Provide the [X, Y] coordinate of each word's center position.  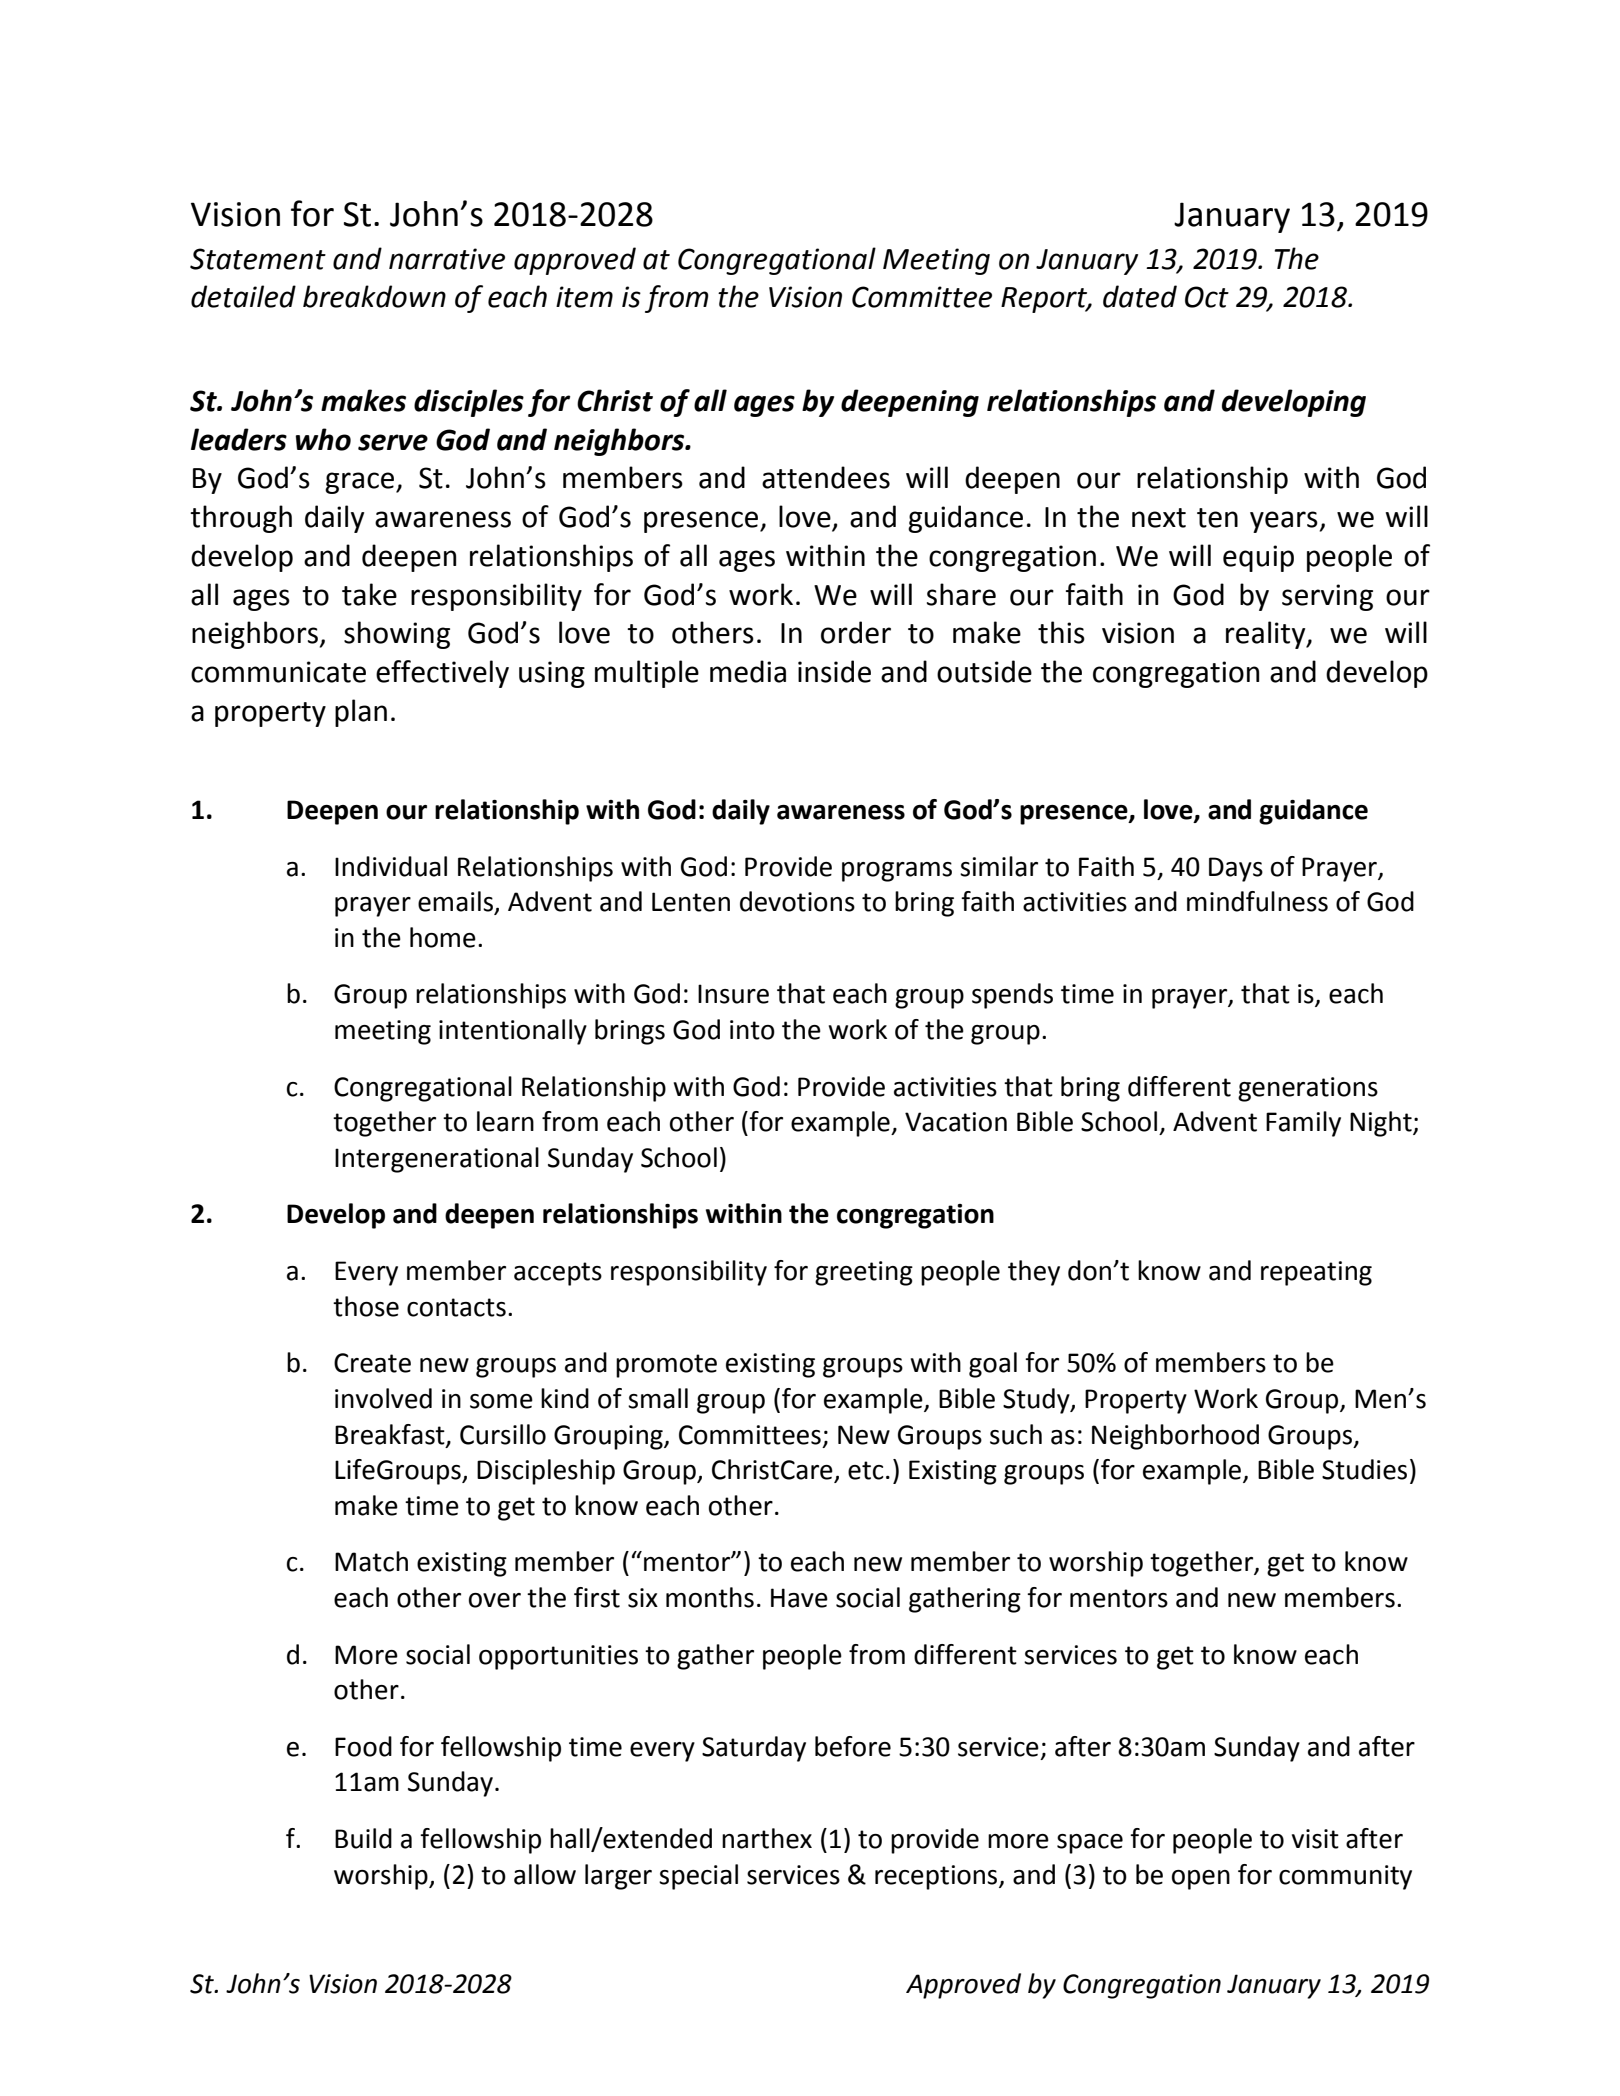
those [366, 1306]
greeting [864, 1273]
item [584, 297]
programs [897, 872]
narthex [767, 1838]
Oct [1207, 297]
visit [1315, 1839]
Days [1236, 869]
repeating [1316, 1273]
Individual [391, 866]
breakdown [374, 296]
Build [363, 1838]
